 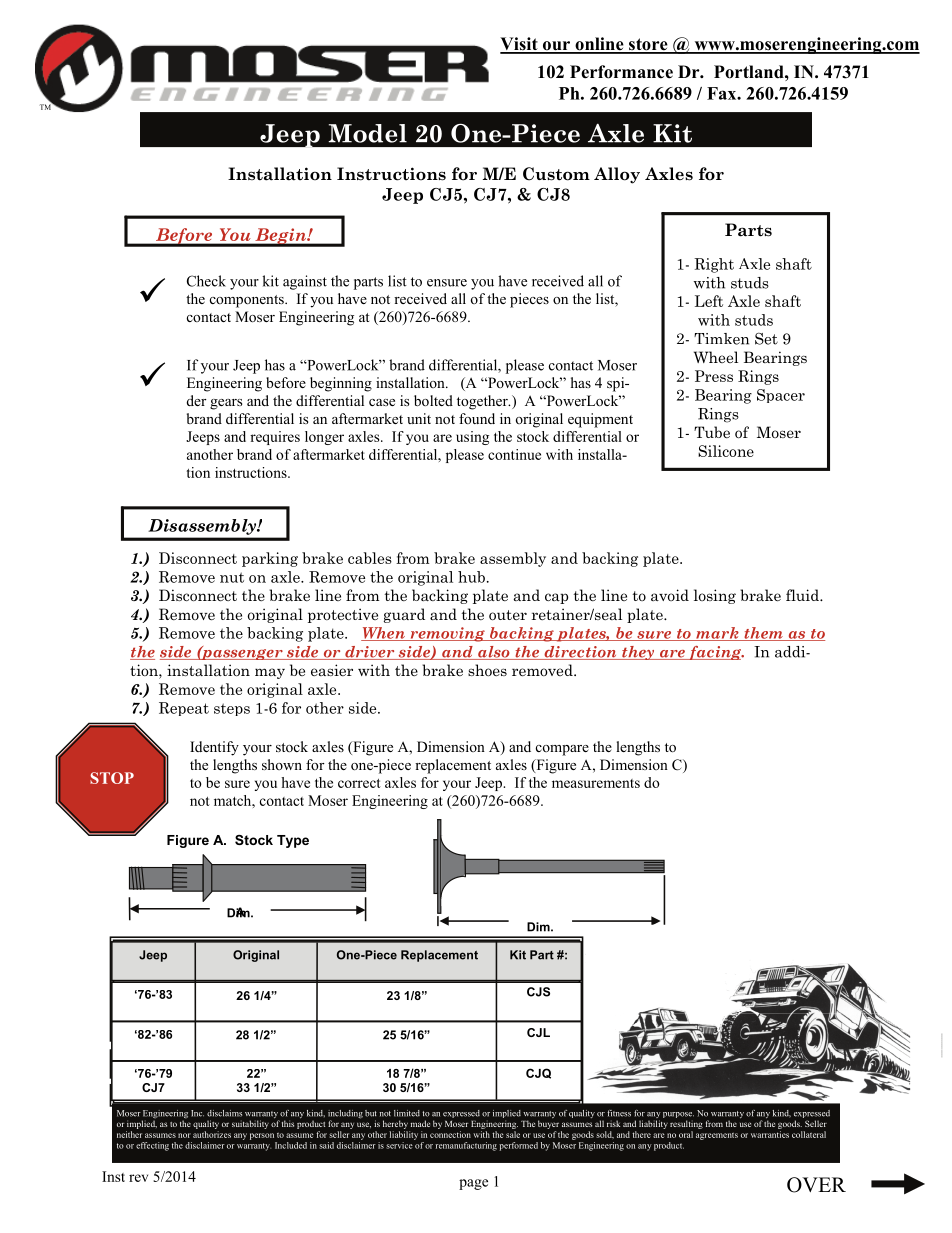 I want to click on store, so click(x=648, y=45).
